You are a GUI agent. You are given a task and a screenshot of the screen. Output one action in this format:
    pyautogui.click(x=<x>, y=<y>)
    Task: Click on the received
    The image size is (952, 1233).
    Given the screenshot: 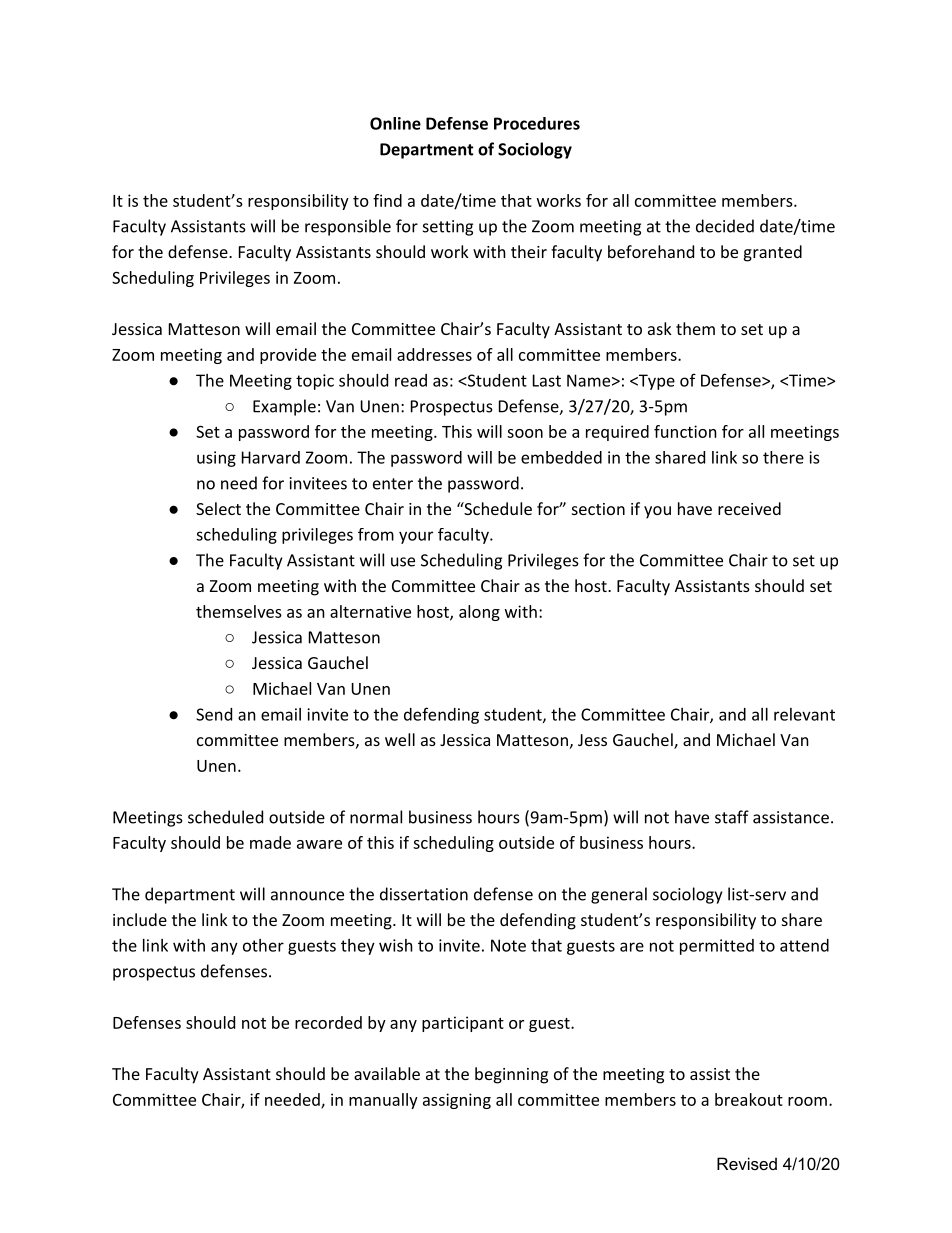 What is the action you would take?
    pyautogui.click(x=749, y=508)
